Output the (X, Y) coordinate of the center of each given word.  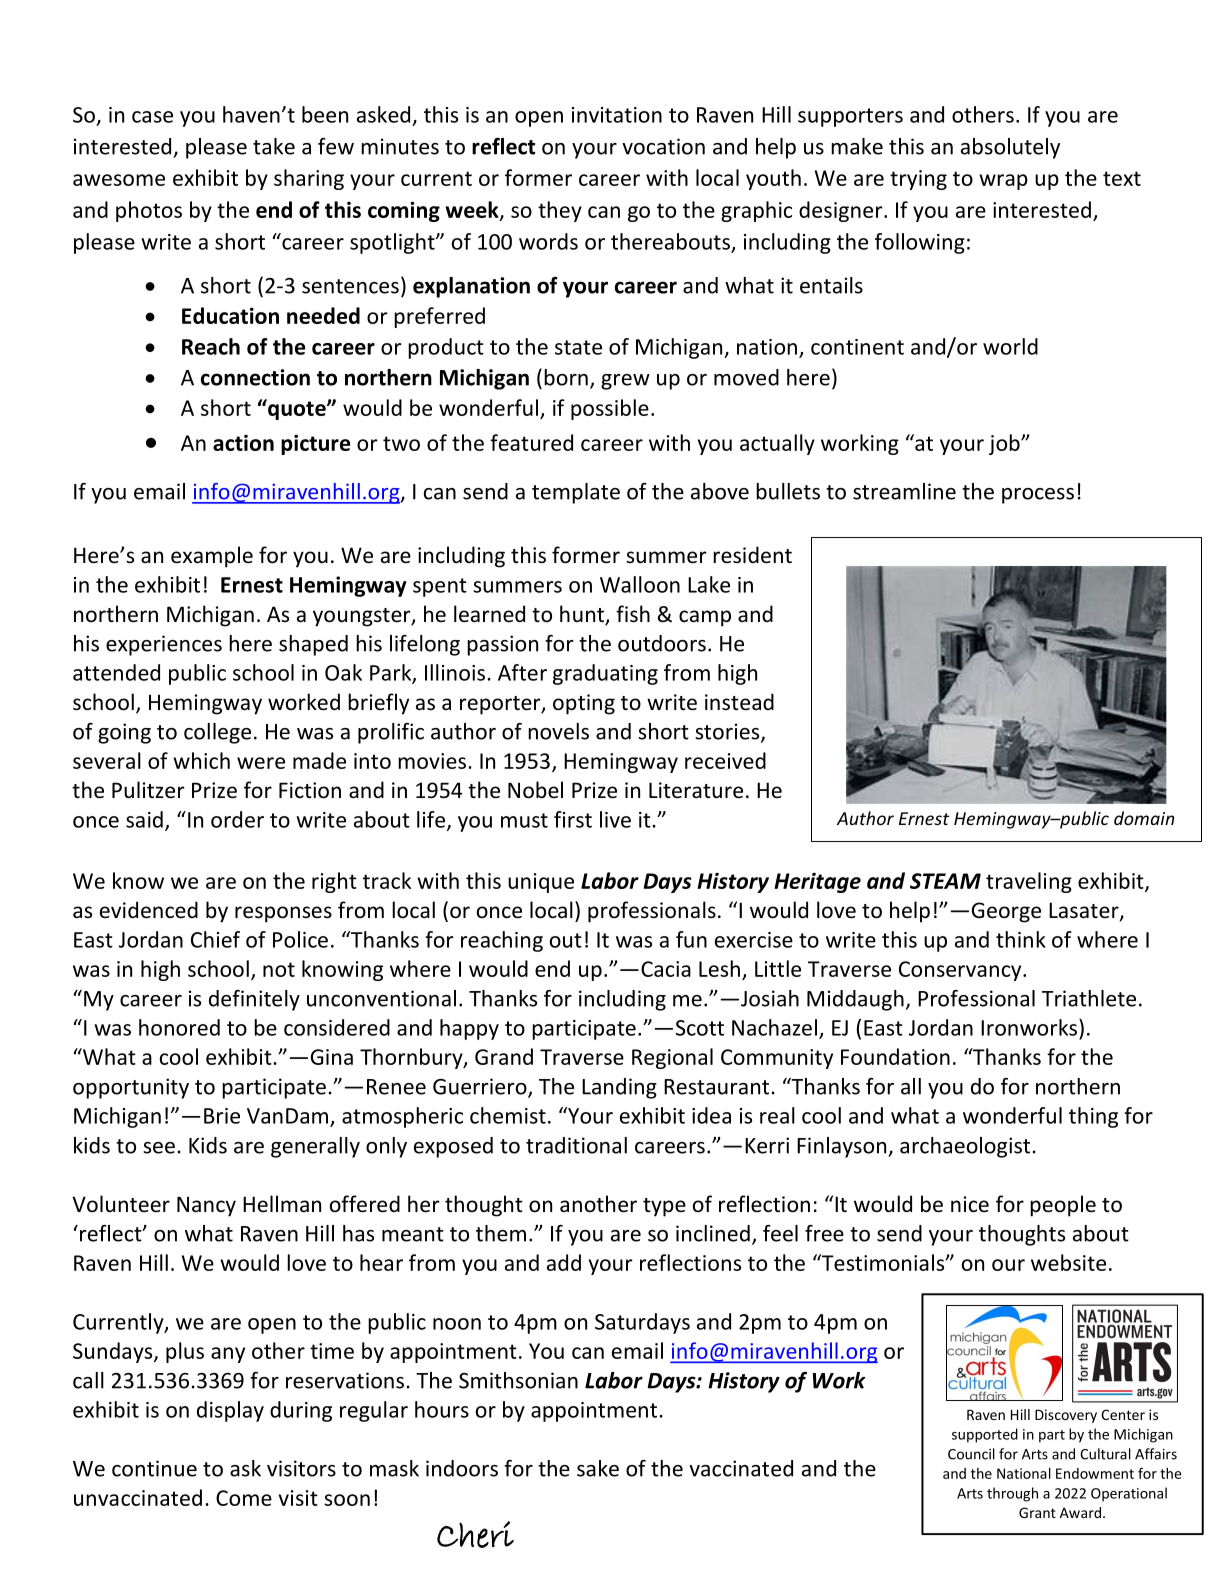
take (274, 146)
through (1012, 1494)
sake (598, 1468)
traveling (1029, 882)
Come (244, 1498)
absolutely (1010, 148)
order (237, 819)
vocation (663, 146)
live (615, 819)
